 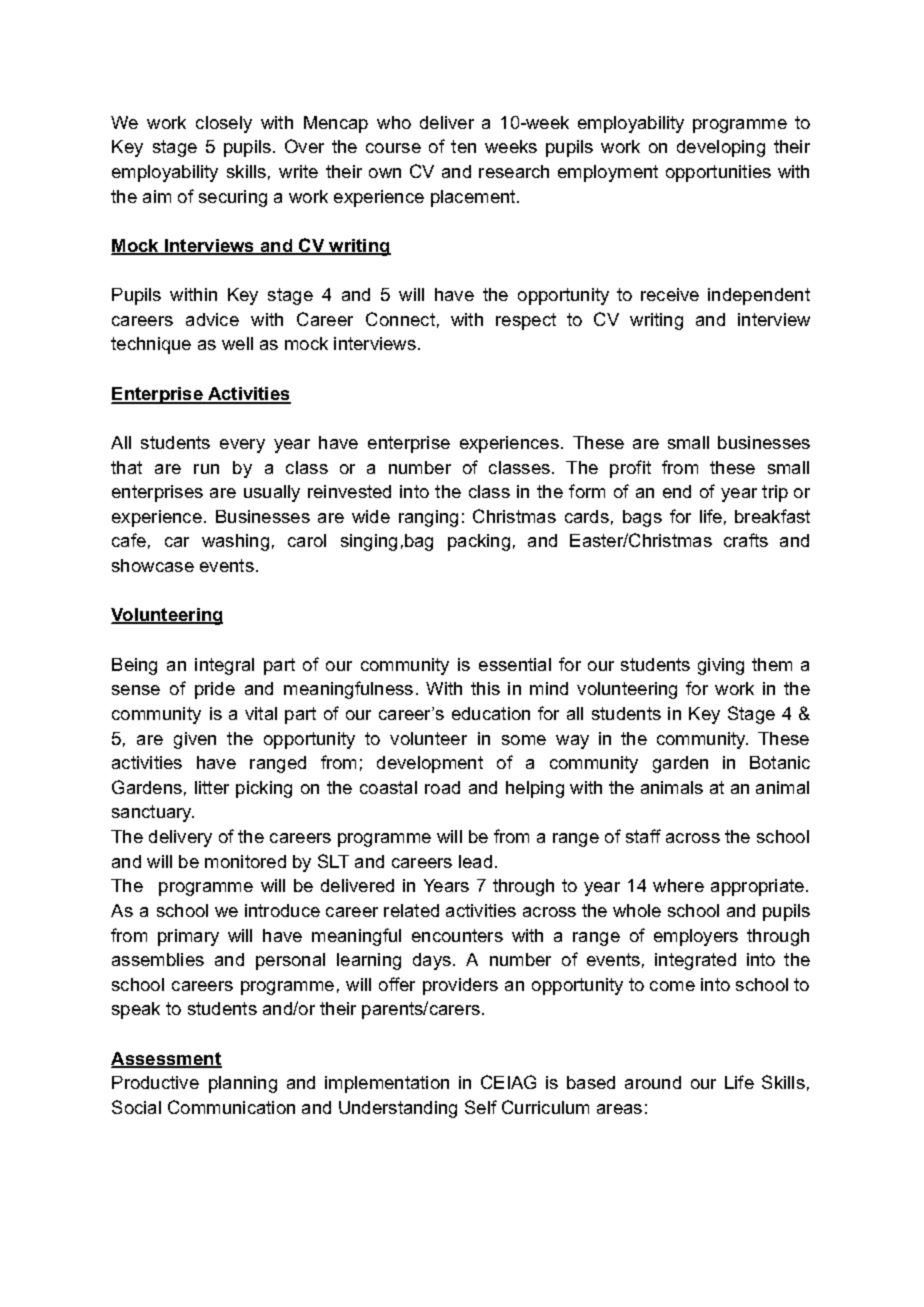 What do you see at coordinates (526, 321) in the image?
I see `respect` at bounding box center [526, 321].
